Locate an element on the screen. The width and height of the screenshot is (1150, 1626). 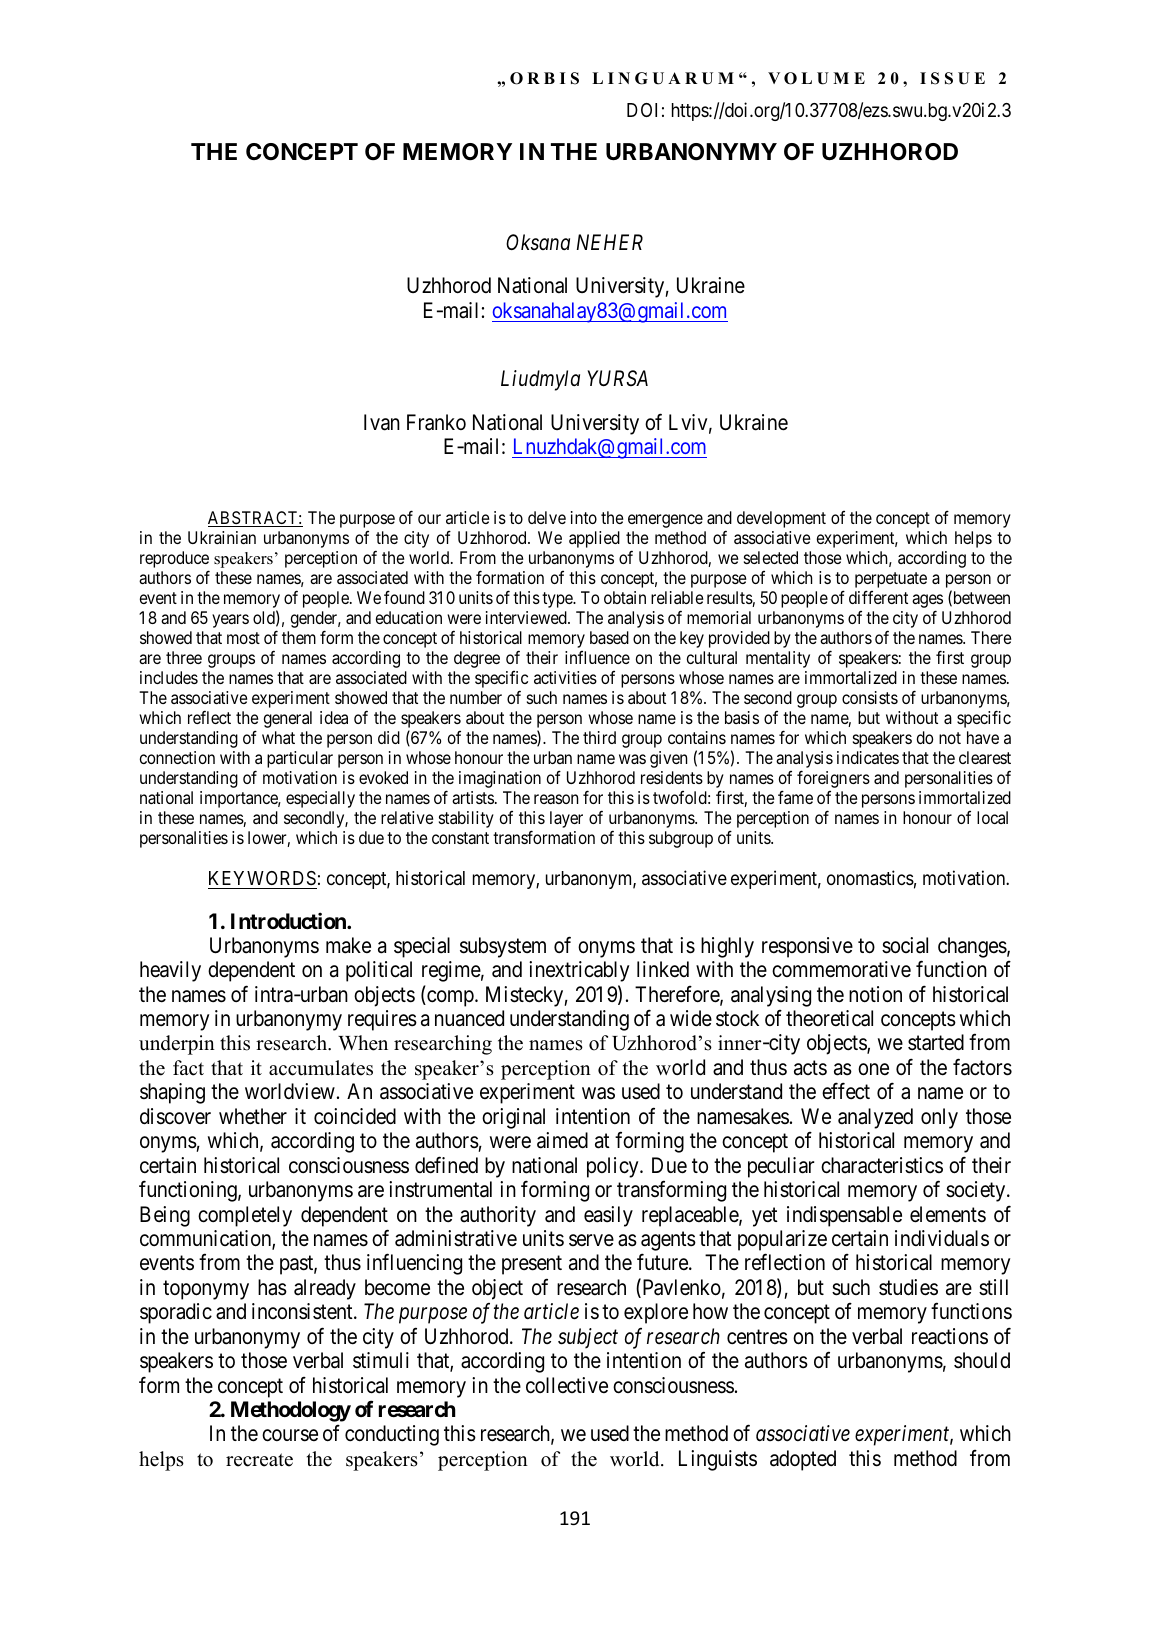
Ivan is located at coordinates (382, 422).
